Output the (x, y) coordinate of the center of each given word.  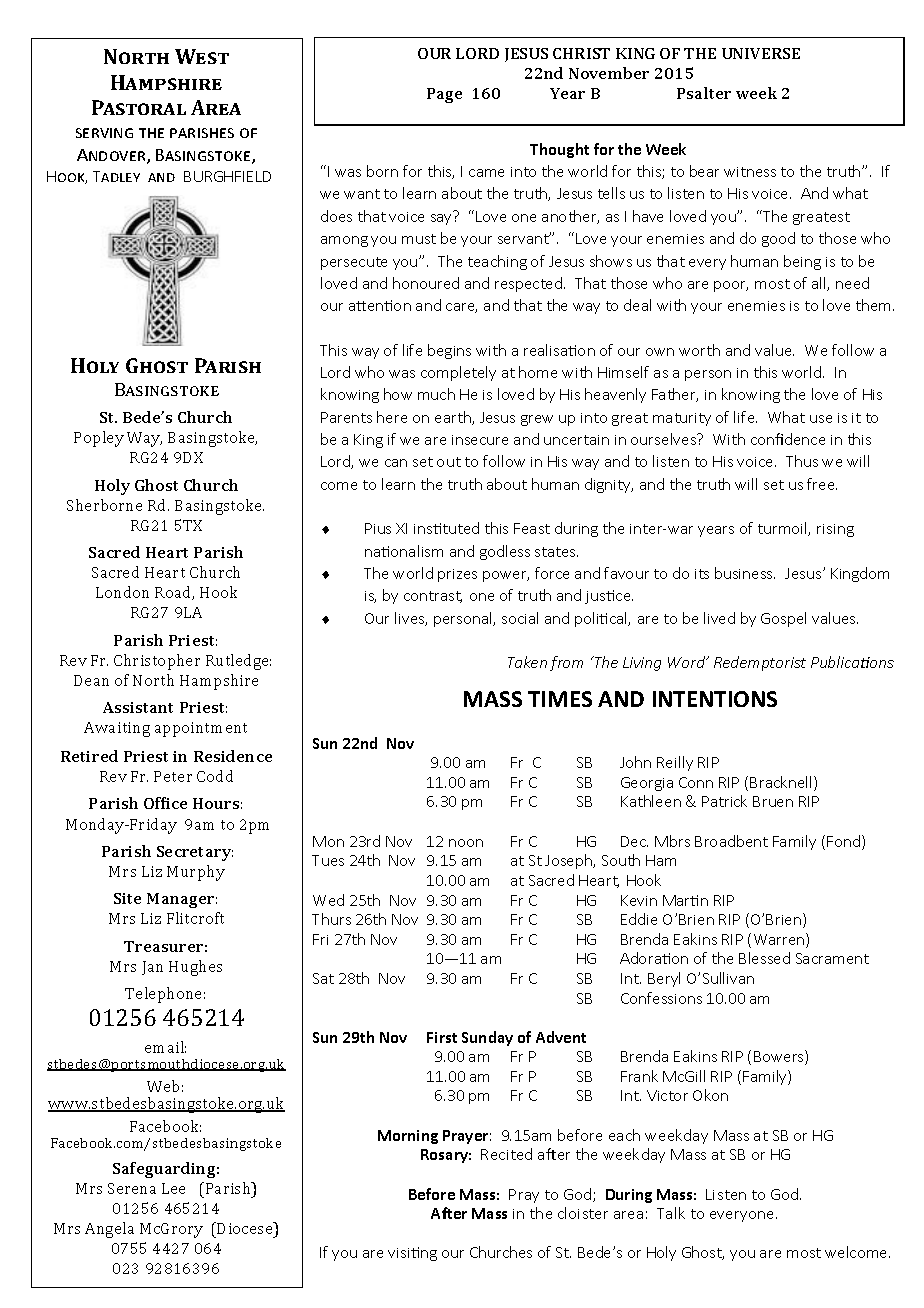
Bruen (773, 801)
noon (466, 843)
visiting (412, 1254)
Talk (671, 1213)
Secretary (195, 853)
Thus (802, 461)
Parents (346, 417)
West (202, 56)
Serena (132, 1188)
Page (444, 95)
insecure (480, 440)
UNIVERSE (761, 53)
